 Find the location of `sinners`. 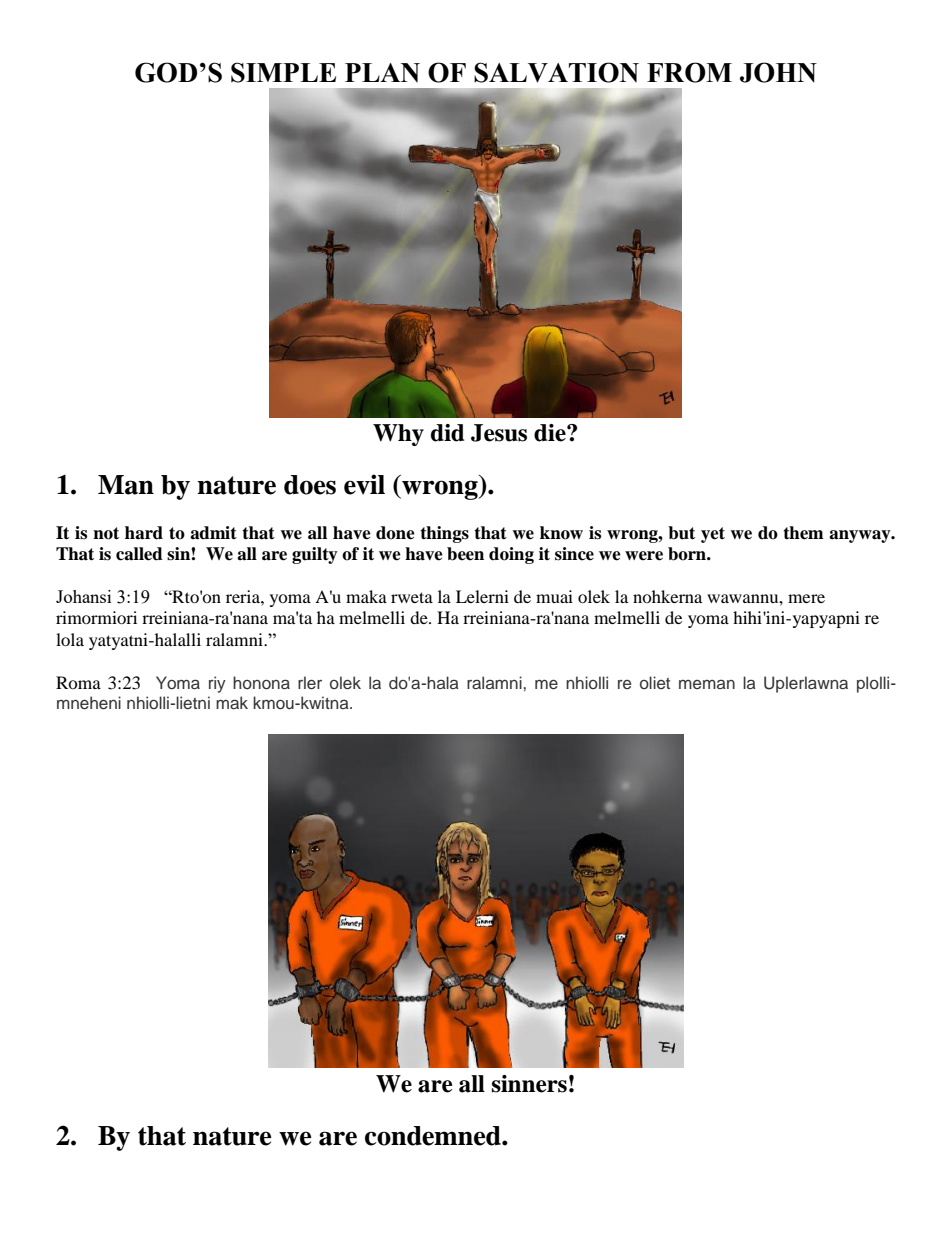

sinners is located at coordinates (529, 1084).
